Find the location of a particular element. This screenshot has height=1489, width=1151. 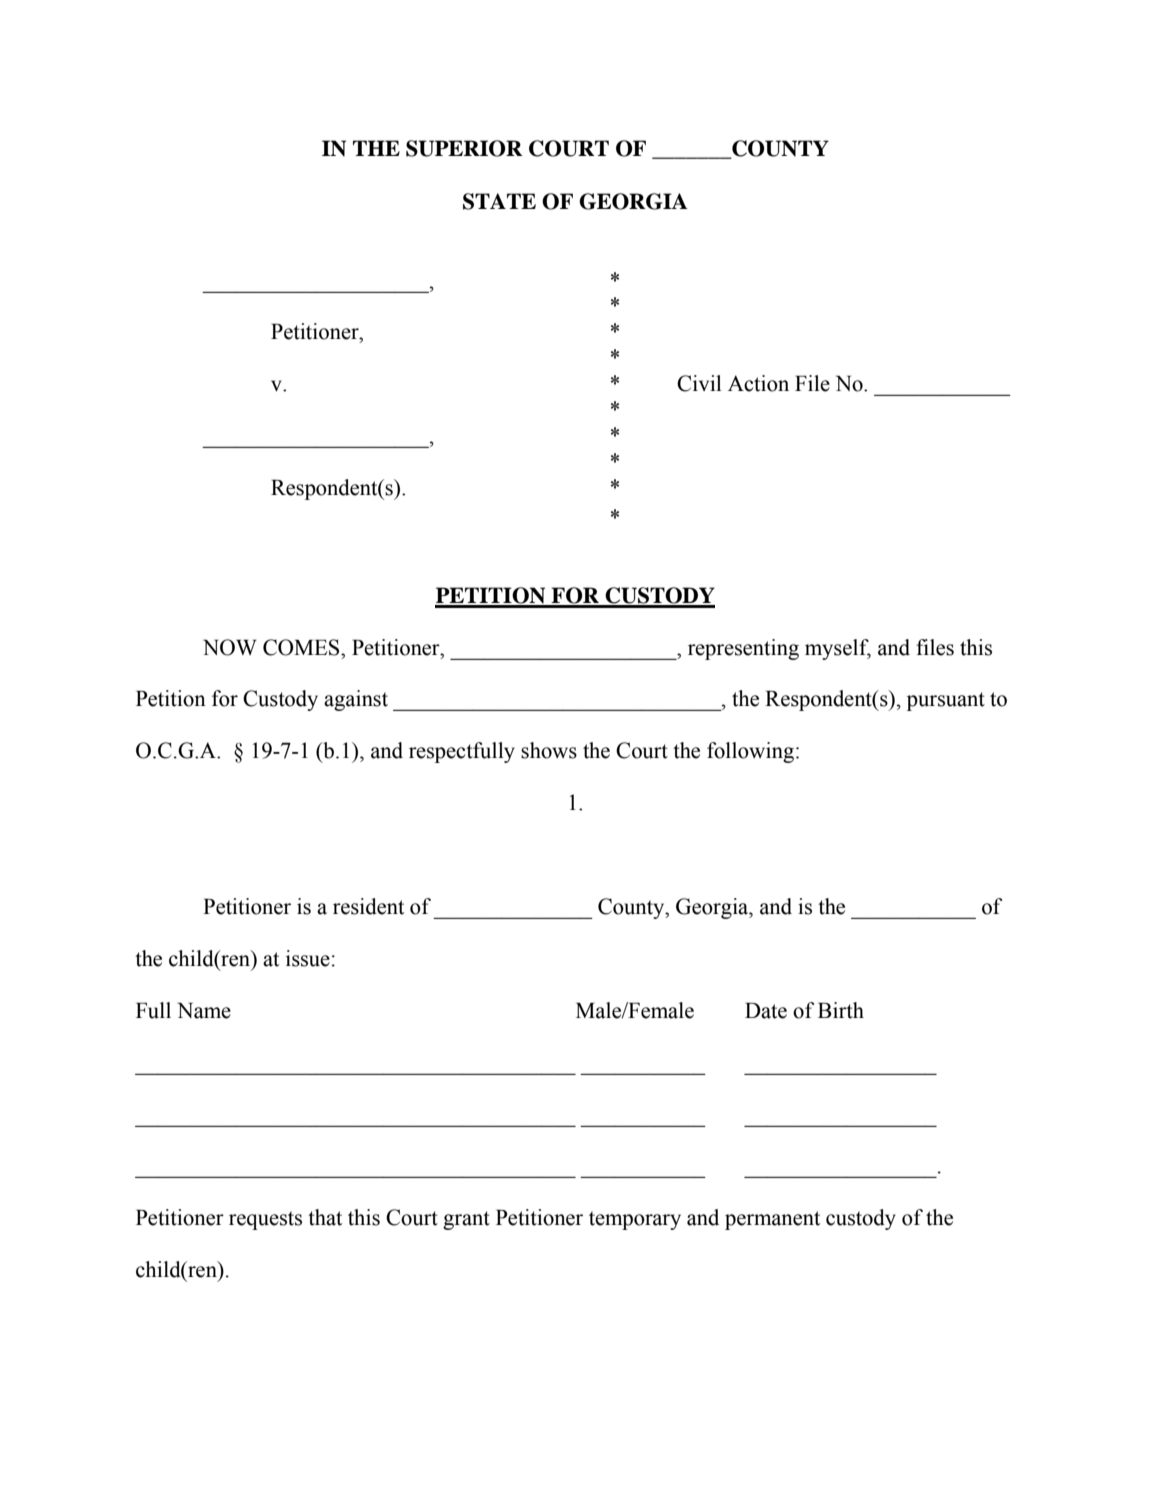

COMES is located at coordinates (302, 647).
